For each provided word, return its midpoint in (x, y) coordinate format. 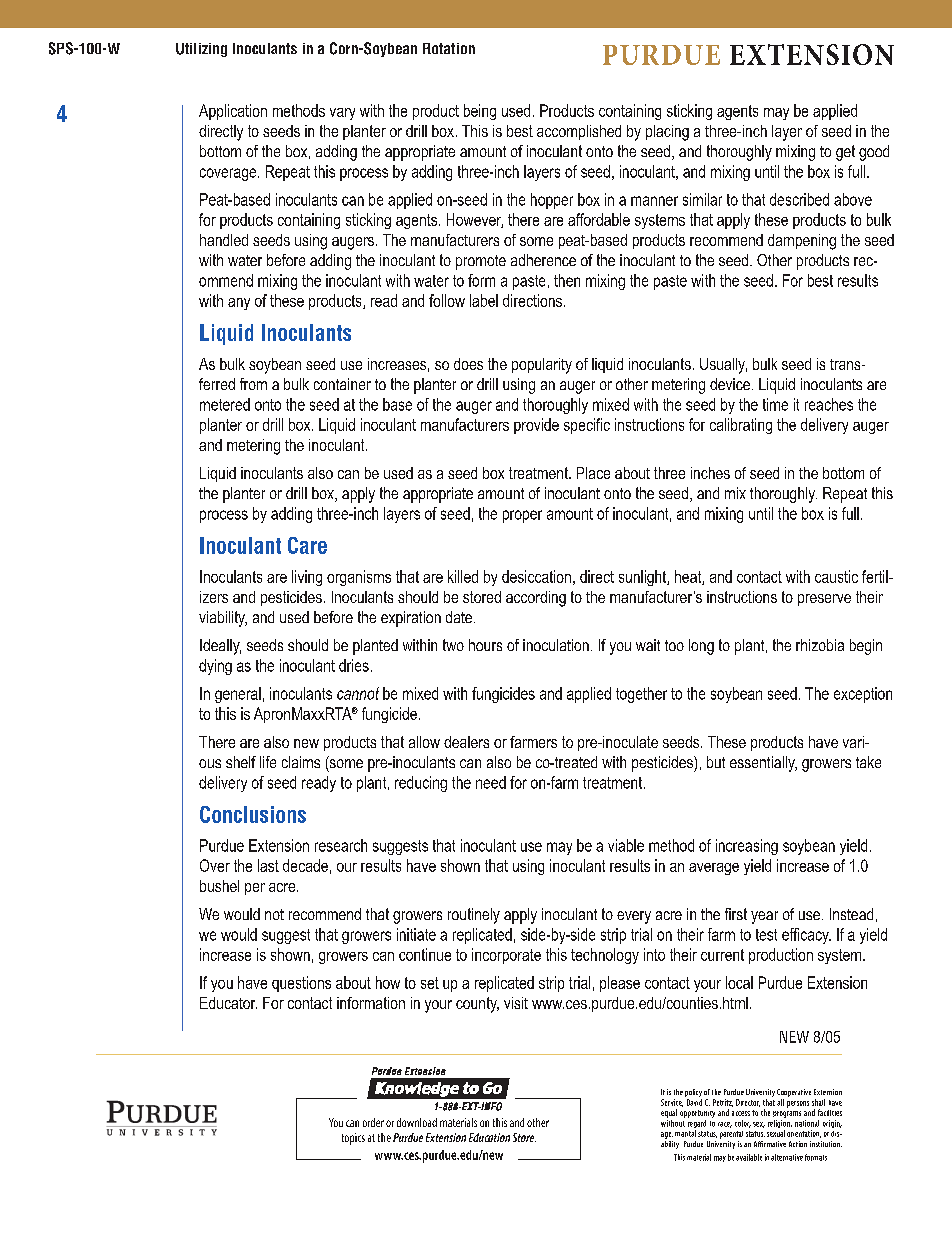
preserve (824, 600)
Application (233, 112)
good (874, 153)
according (536, 599)
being (480, 112)
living (307, 578)
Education (489, 1137)
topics (353, 1139)
